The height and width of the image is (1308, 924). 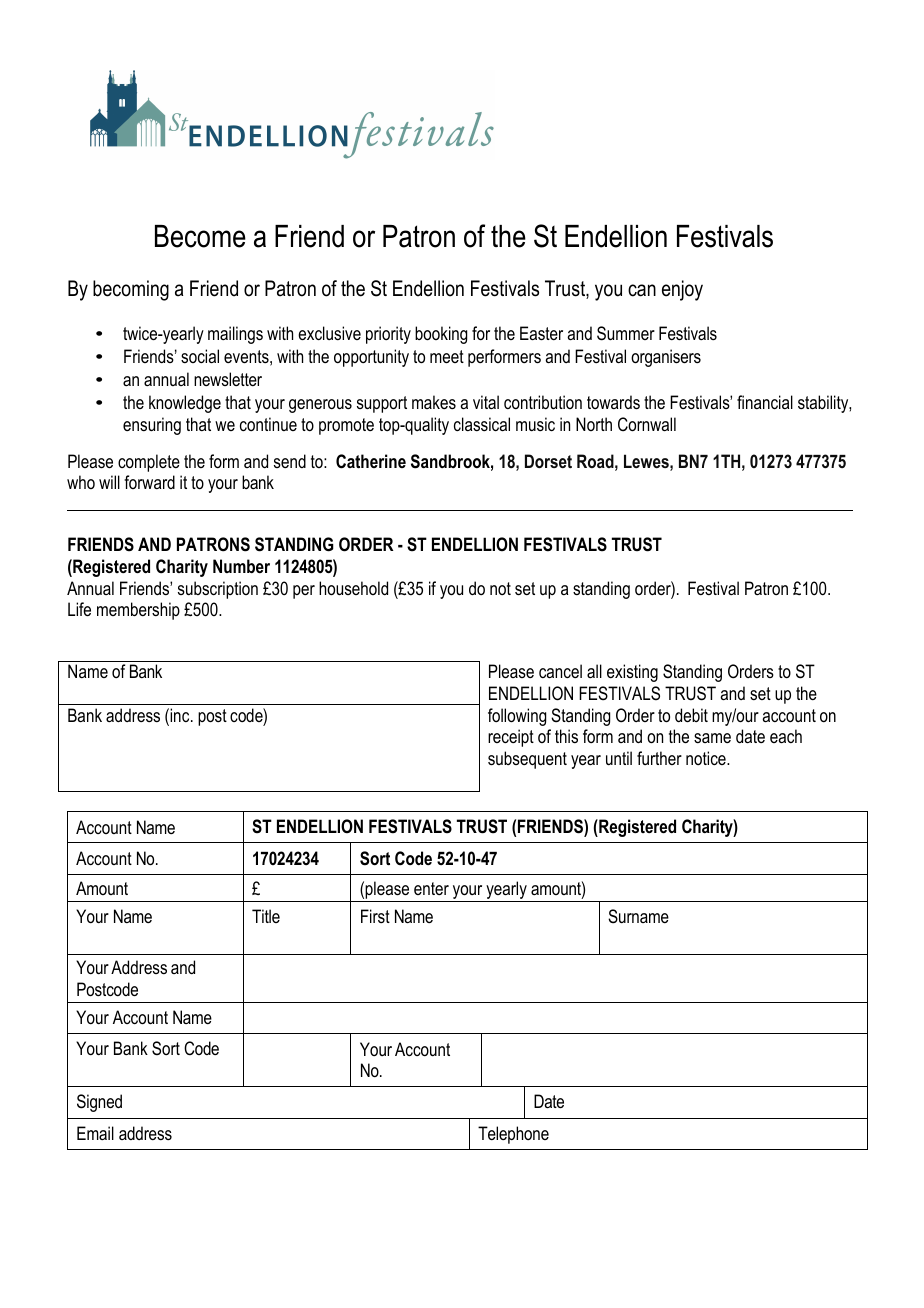 I want to click on household, so click(x=353, y=588).
